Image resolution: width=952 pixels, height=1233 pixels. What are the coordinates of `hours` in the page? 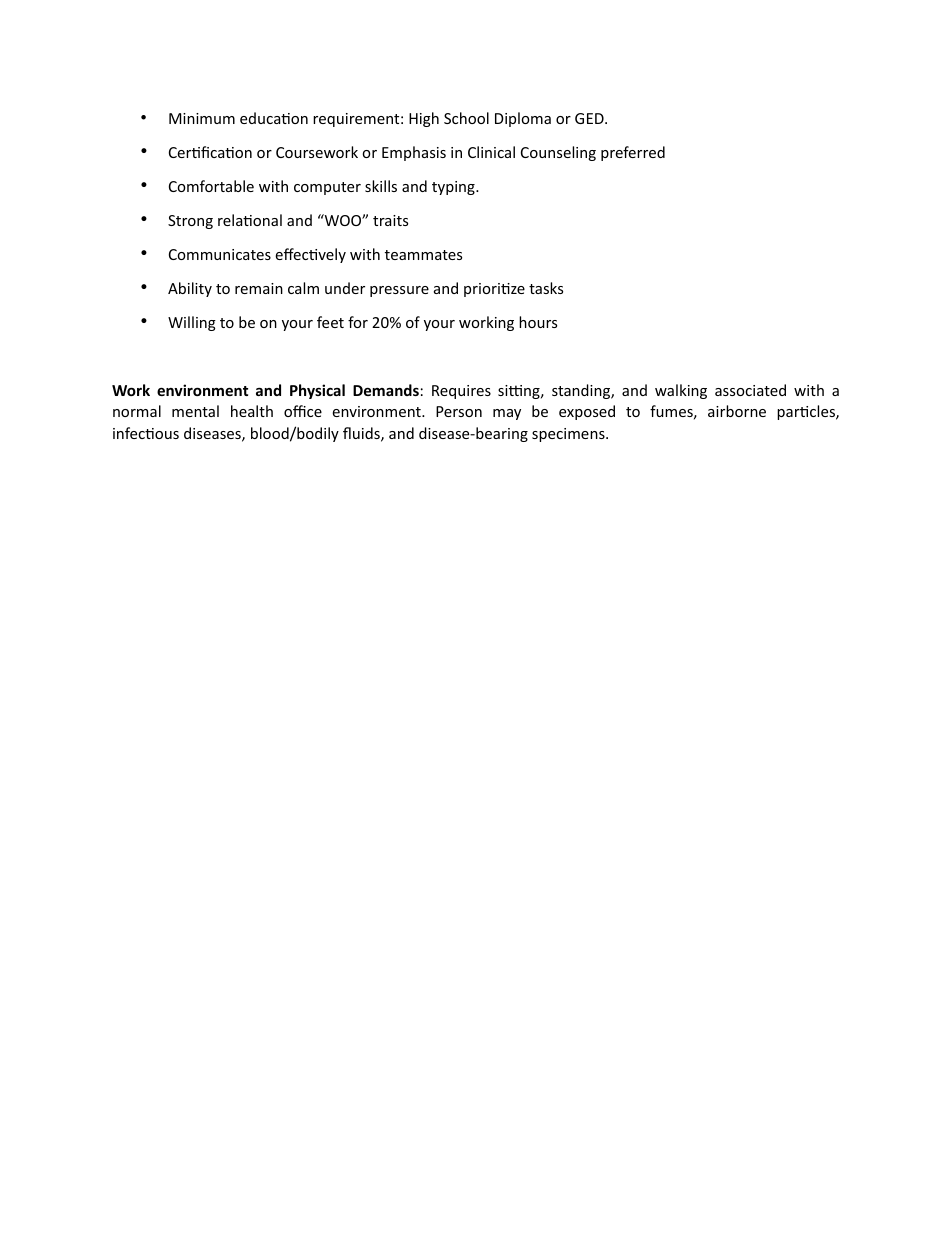 It's located at (538, 322).
